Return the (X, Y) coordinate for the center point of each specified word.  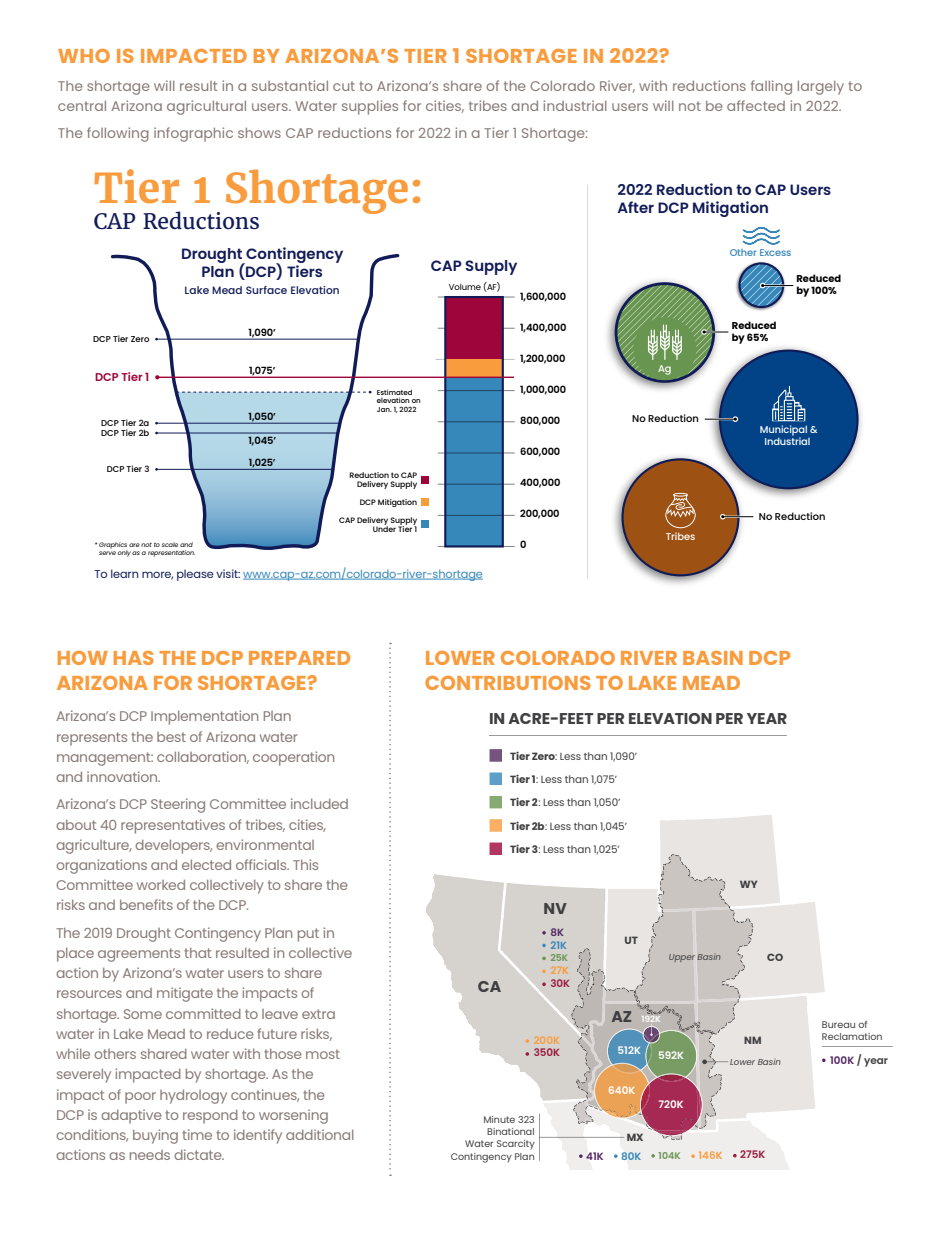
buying (155, 1136)
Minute (499, 1119)
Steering (178, 805)
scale (170, 544)
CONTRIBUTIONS (508, 683)
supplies (370, 107)
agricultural (206, 107)
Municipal (783, 431)
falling (771, 87)
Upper (682, 958)
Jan (384, 409)
